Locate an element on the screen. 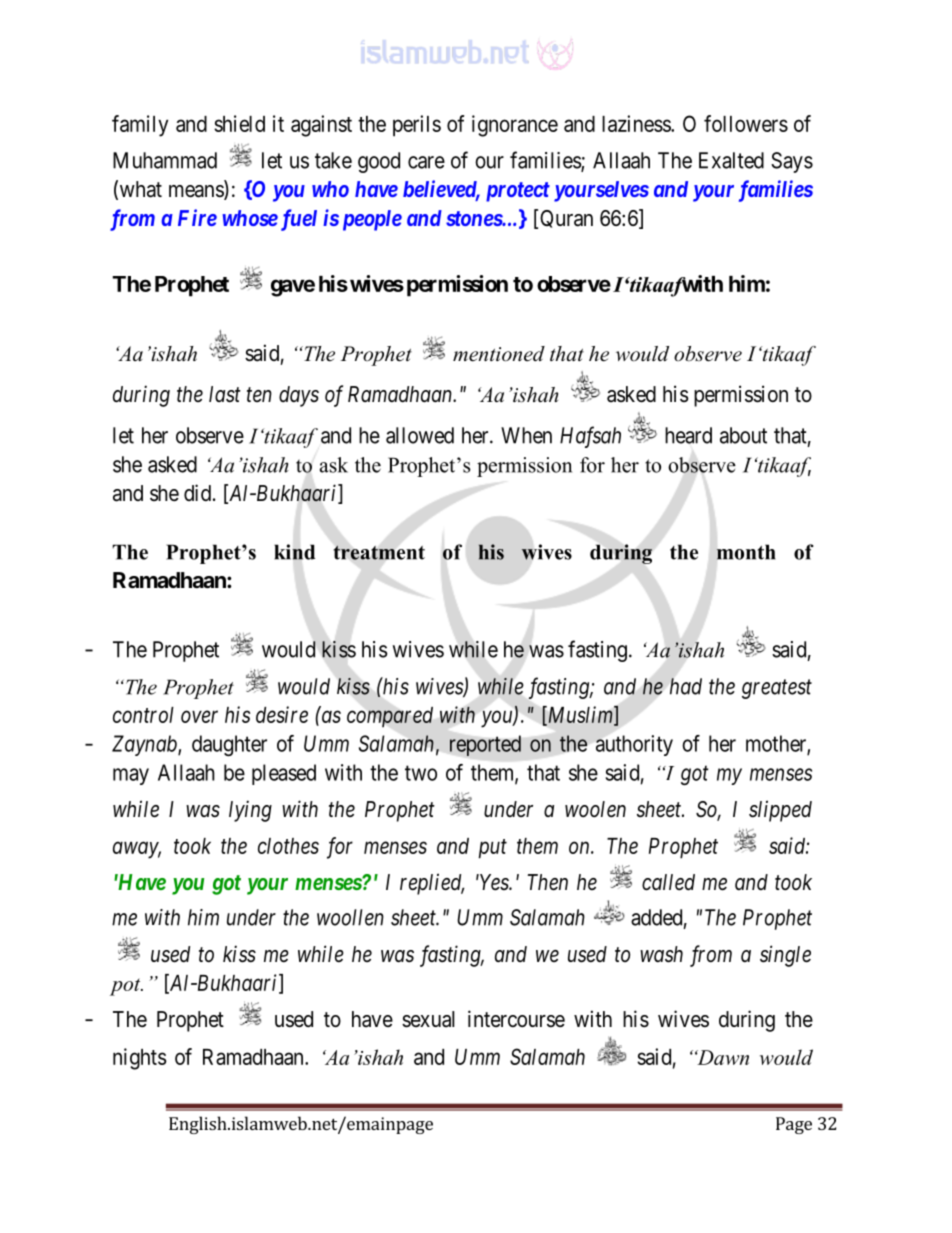 Image resolution: width=952 pixels, height=1233 pixels. slipped is located at coordinates (780, 811).
